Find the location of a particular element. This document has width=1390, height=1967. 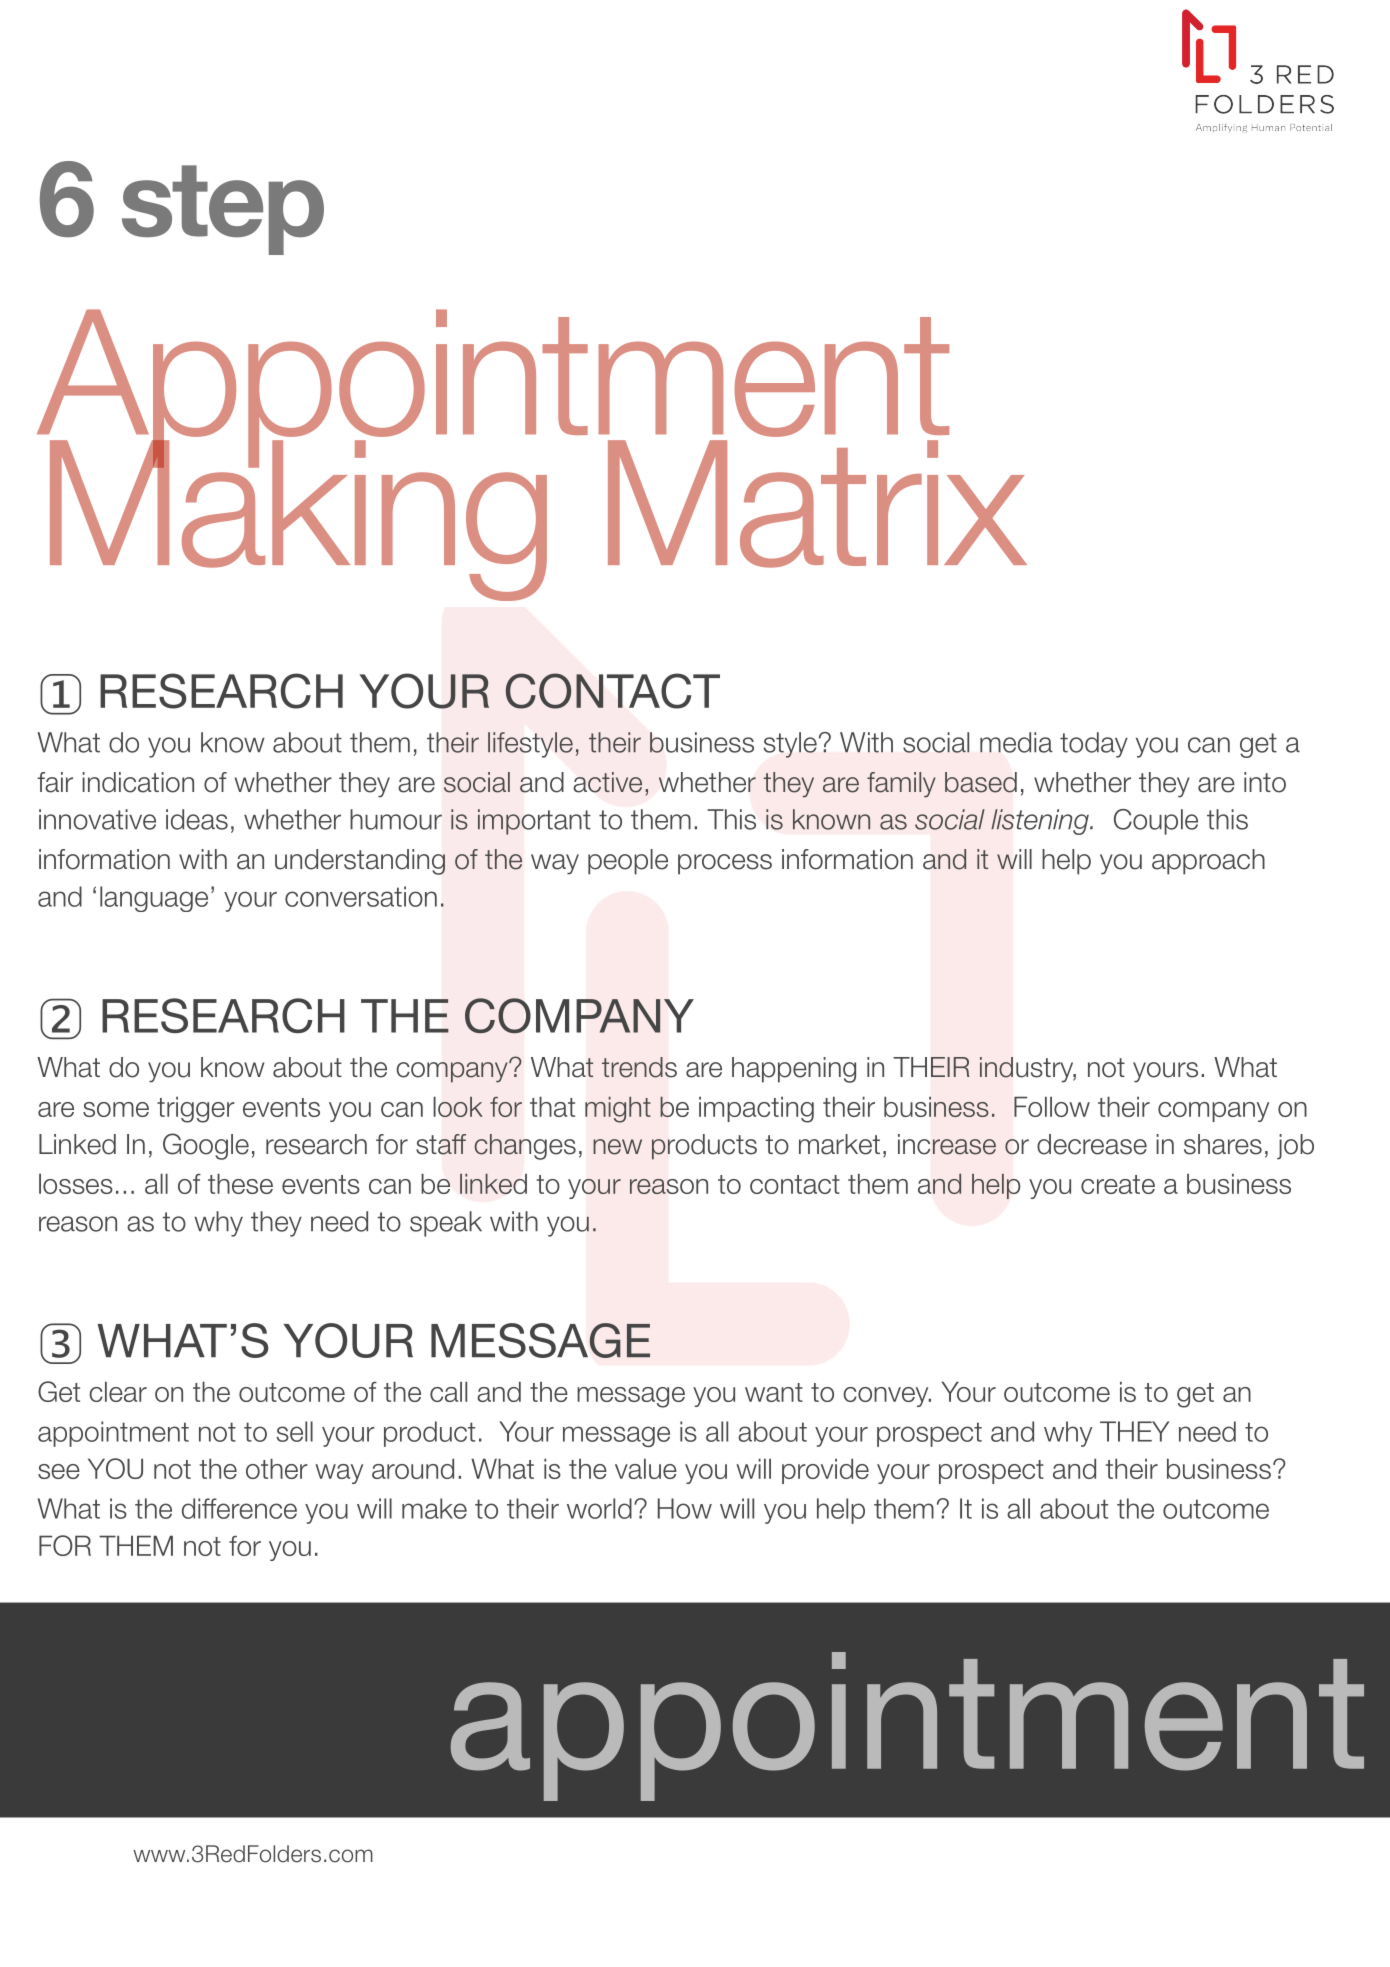

active is located at coordinates (608, 782).
